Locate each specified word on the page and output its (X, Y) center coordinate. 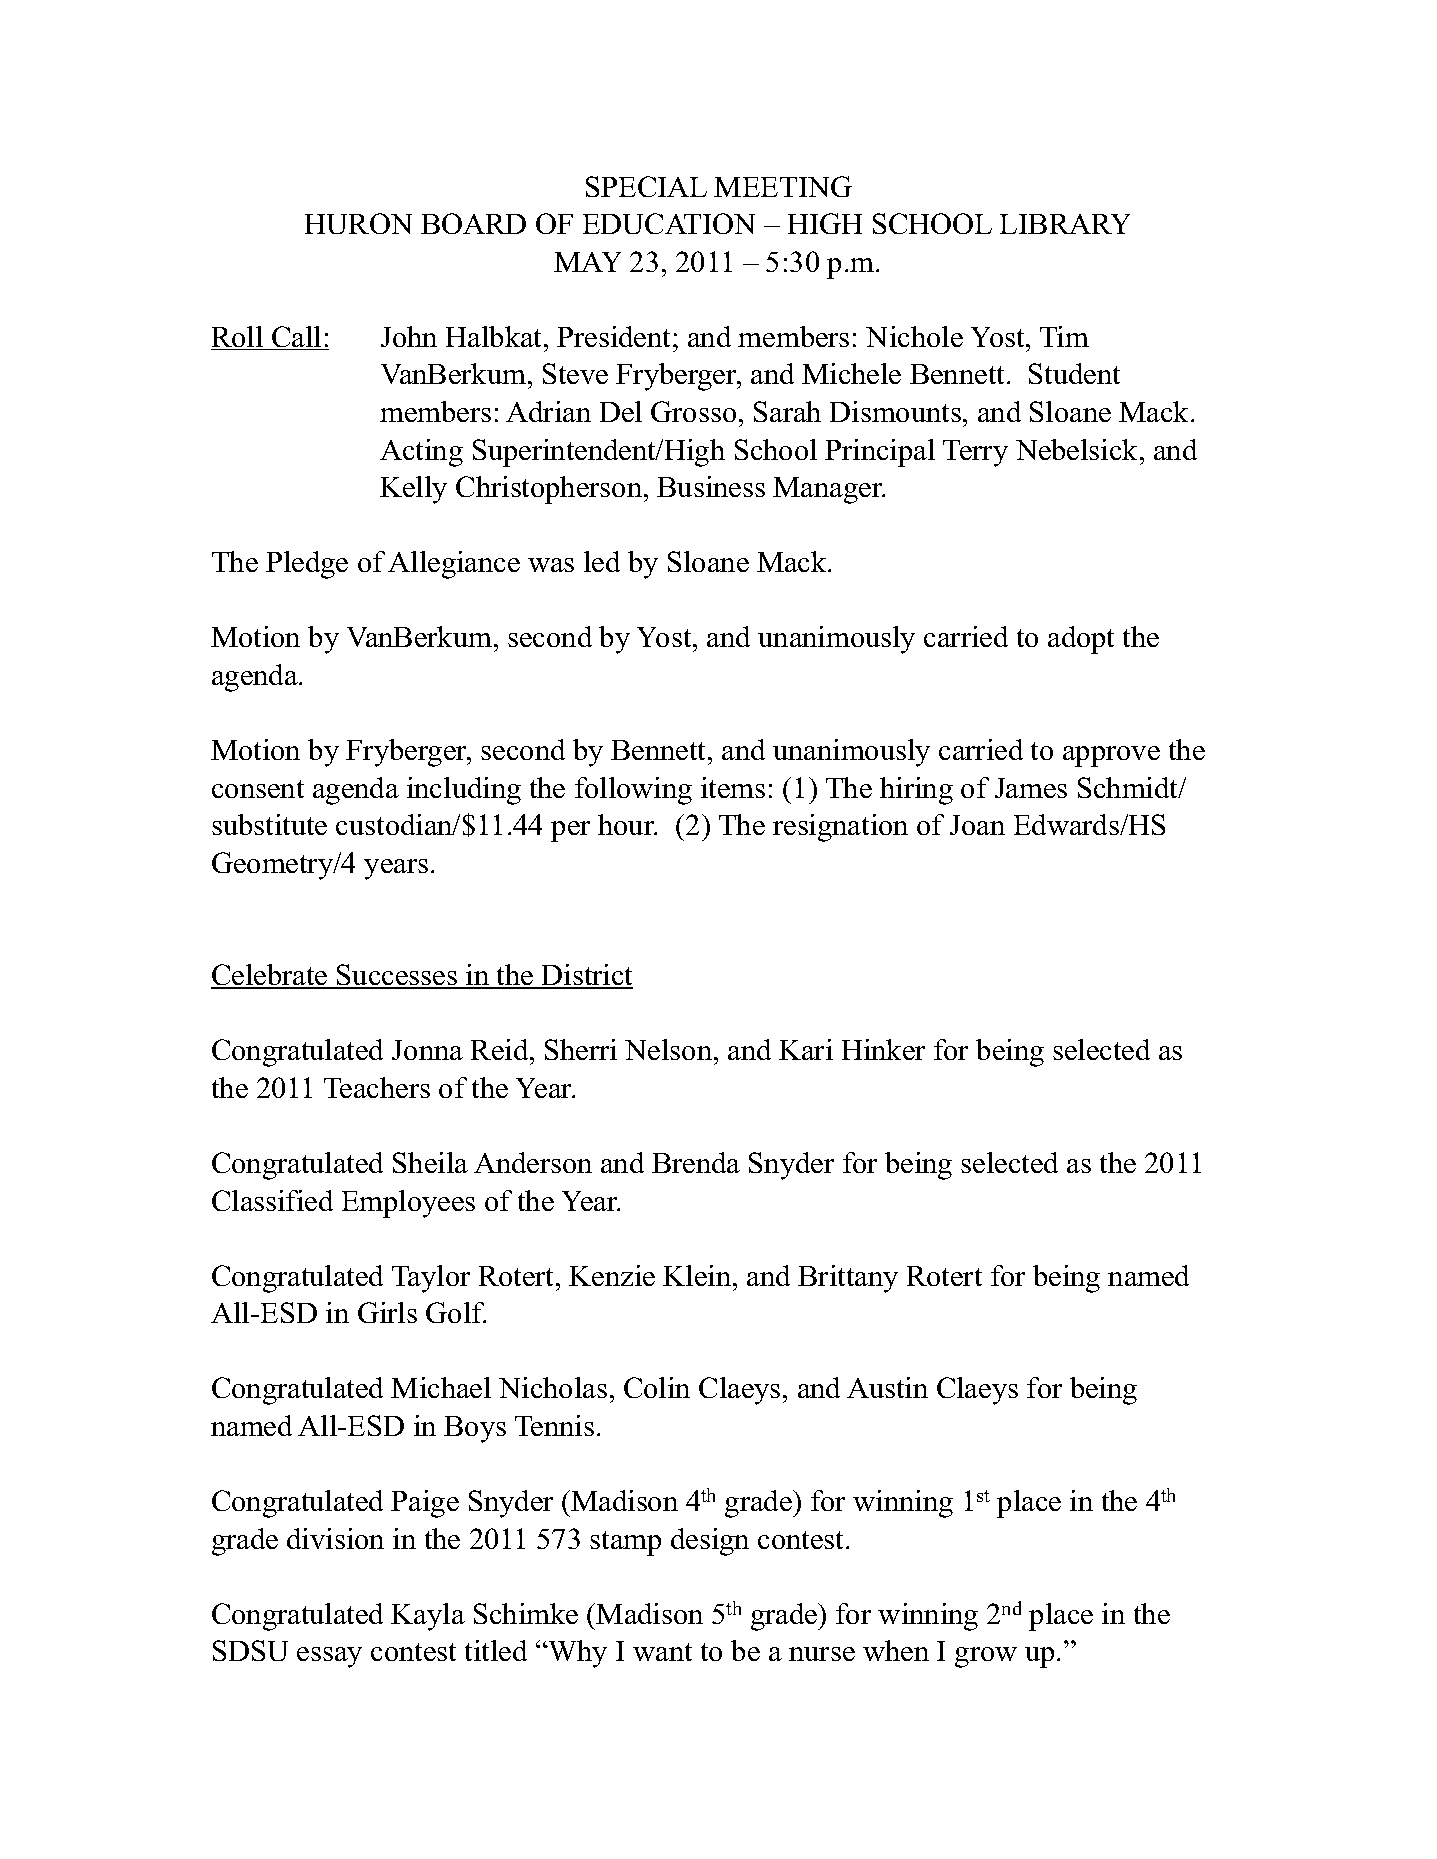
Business (711, 486)
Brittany (848, 1279)
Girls (387, 1312)
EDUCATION (669, 223)
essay (329, 1657)
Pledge (307, 565)
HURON (358, 223)
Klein (698, 1275)
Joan (977, 825)
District (586, 976)
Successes (397, 976)
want (662, 1652)
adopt (1081, 640)
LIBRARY (1065, 224)
